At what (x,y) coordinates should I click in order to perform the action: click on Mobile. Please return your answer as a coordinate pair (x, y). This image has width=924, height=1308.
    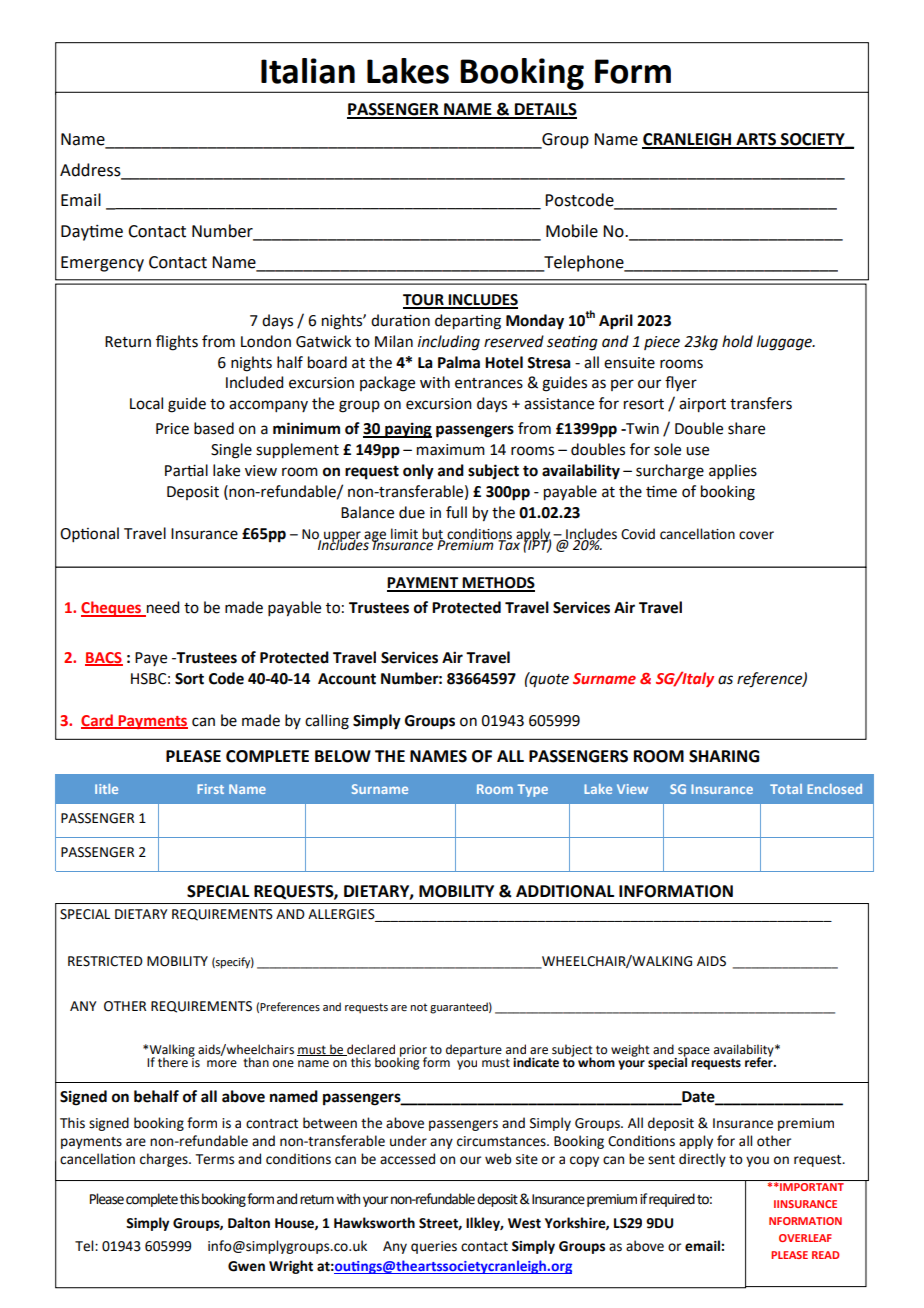
    Looking at the image, I should click on (572, 231).
